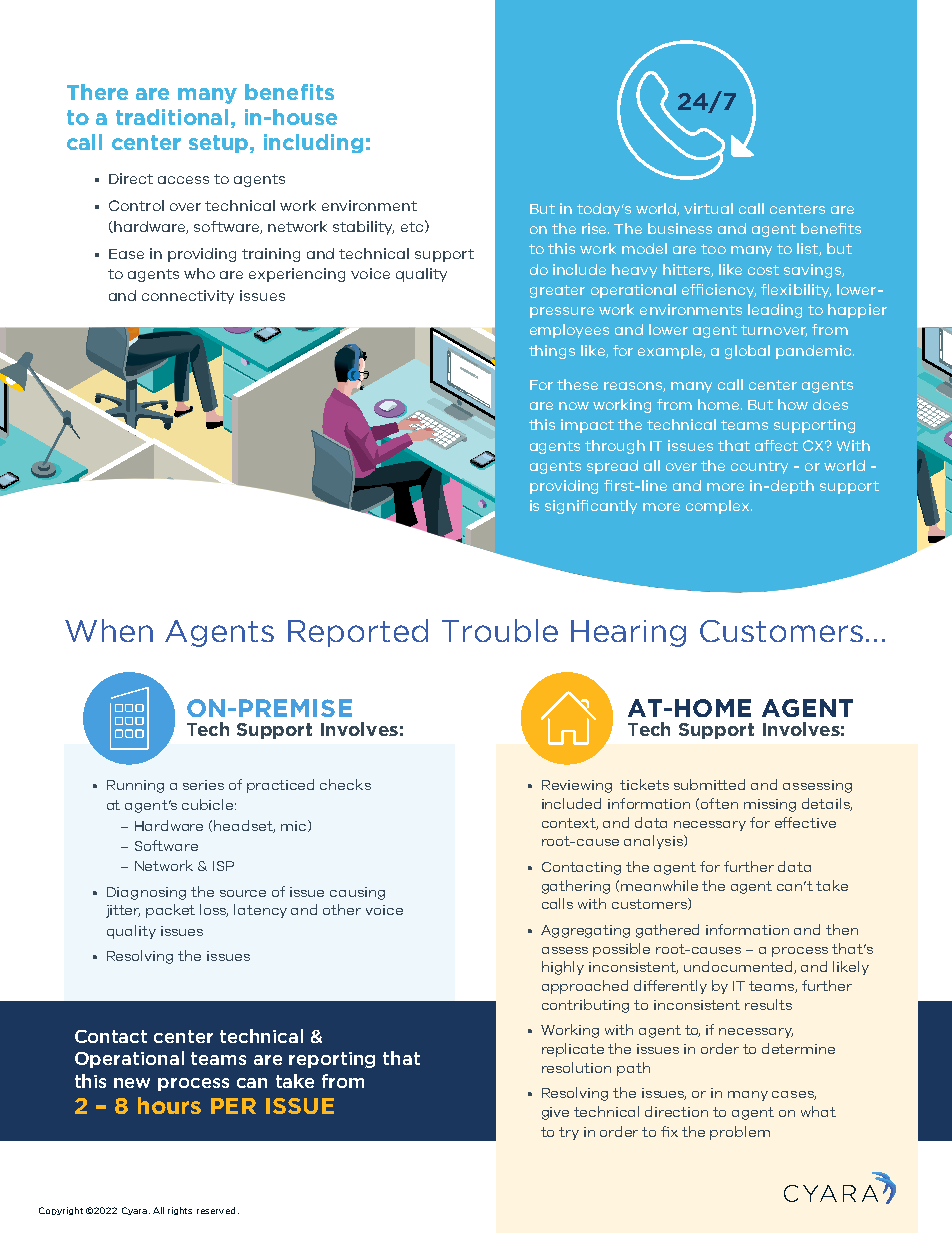 The image size is (952, 1233). What do you see at coordinates (628, 633) in the image?
I see `Hearing` at bounding box center [628, 633].
